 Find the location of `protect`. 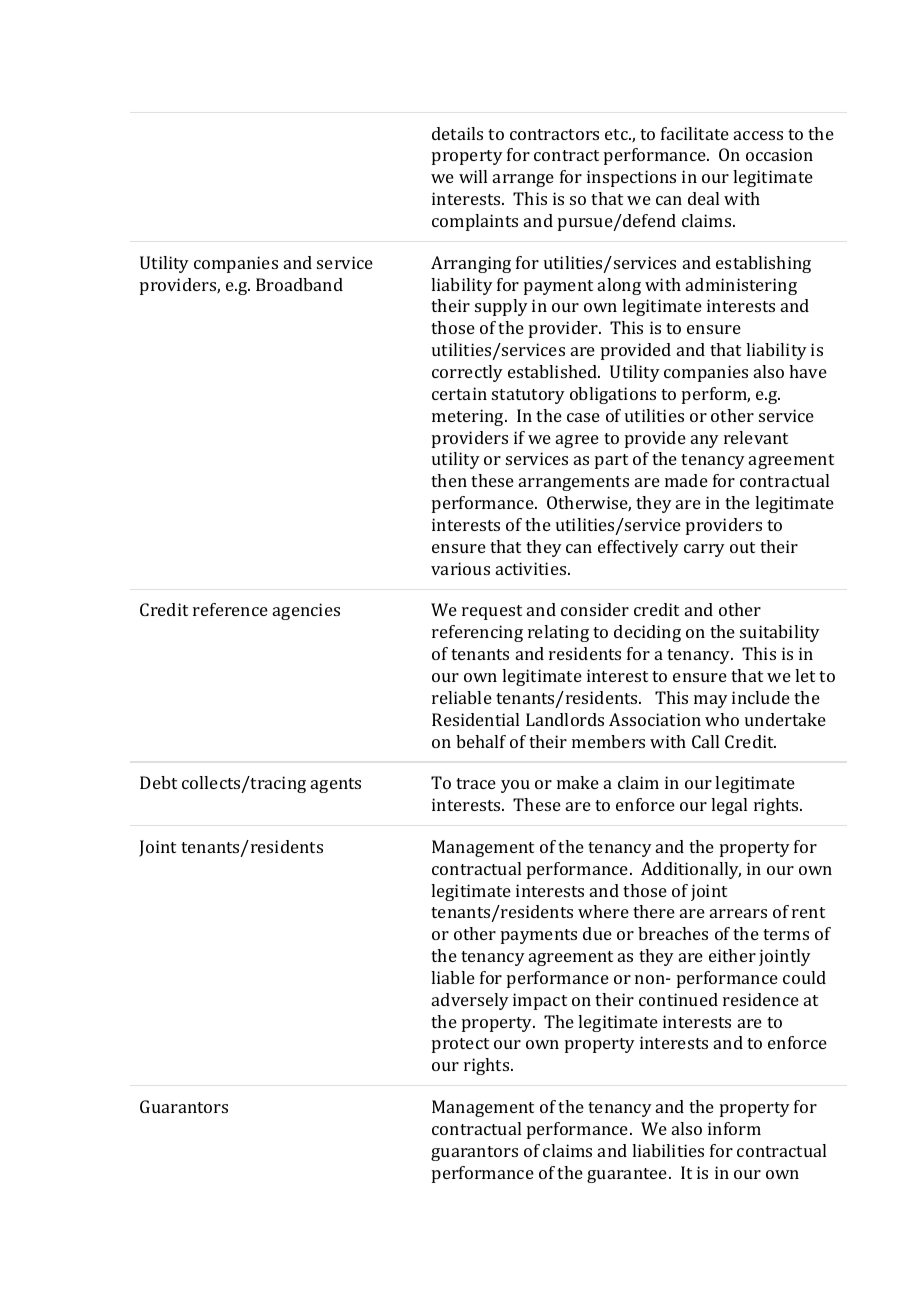

protect is located at coordinates (460, 1045).
